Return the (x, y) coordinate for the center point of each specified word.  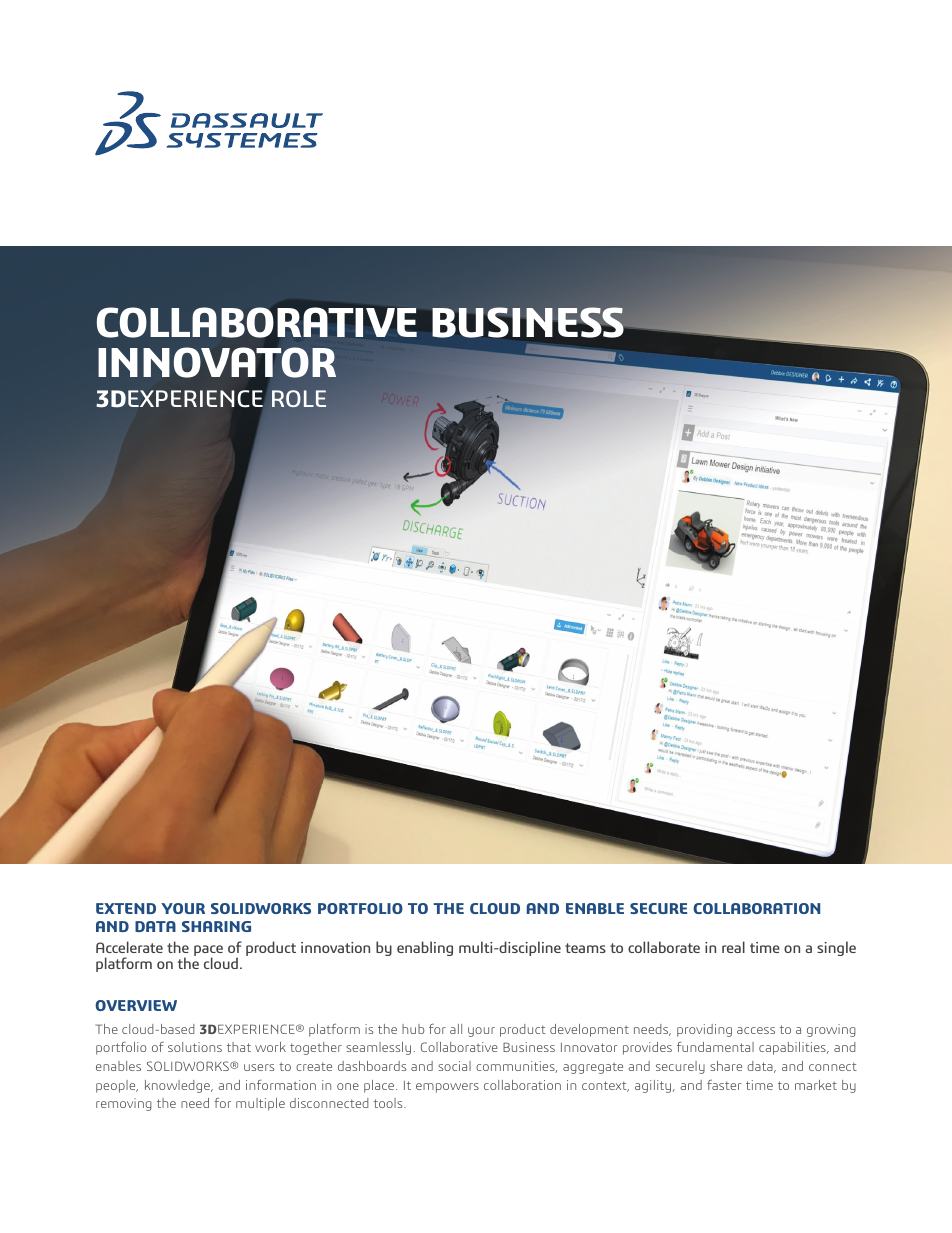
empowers (447, 1088)
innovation (335, 947)
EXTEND (126, 908)
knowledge (178, 1086)
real (733, 947)
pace (208, 952)
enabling (425, 948)
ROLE (299, 398)
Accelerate (129, 947)
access (756, 1030)
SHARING (216, 926)
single (836, 948)
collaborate (664, 947)
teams (585, 948)
